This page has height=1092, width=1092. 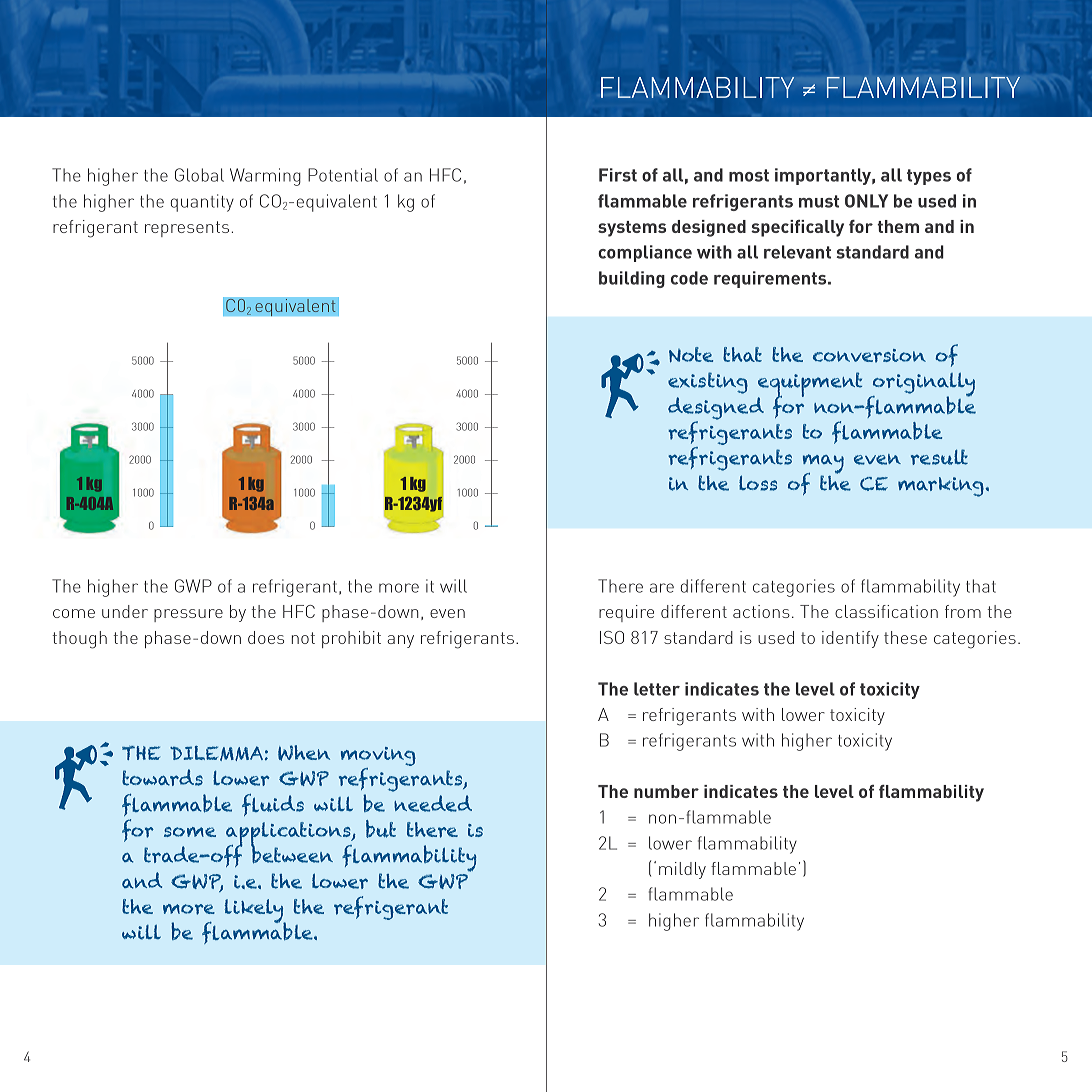 What do you see at coordinates (682, 870) in the page?
I see `mildly` at bounding box center [682, 870].
